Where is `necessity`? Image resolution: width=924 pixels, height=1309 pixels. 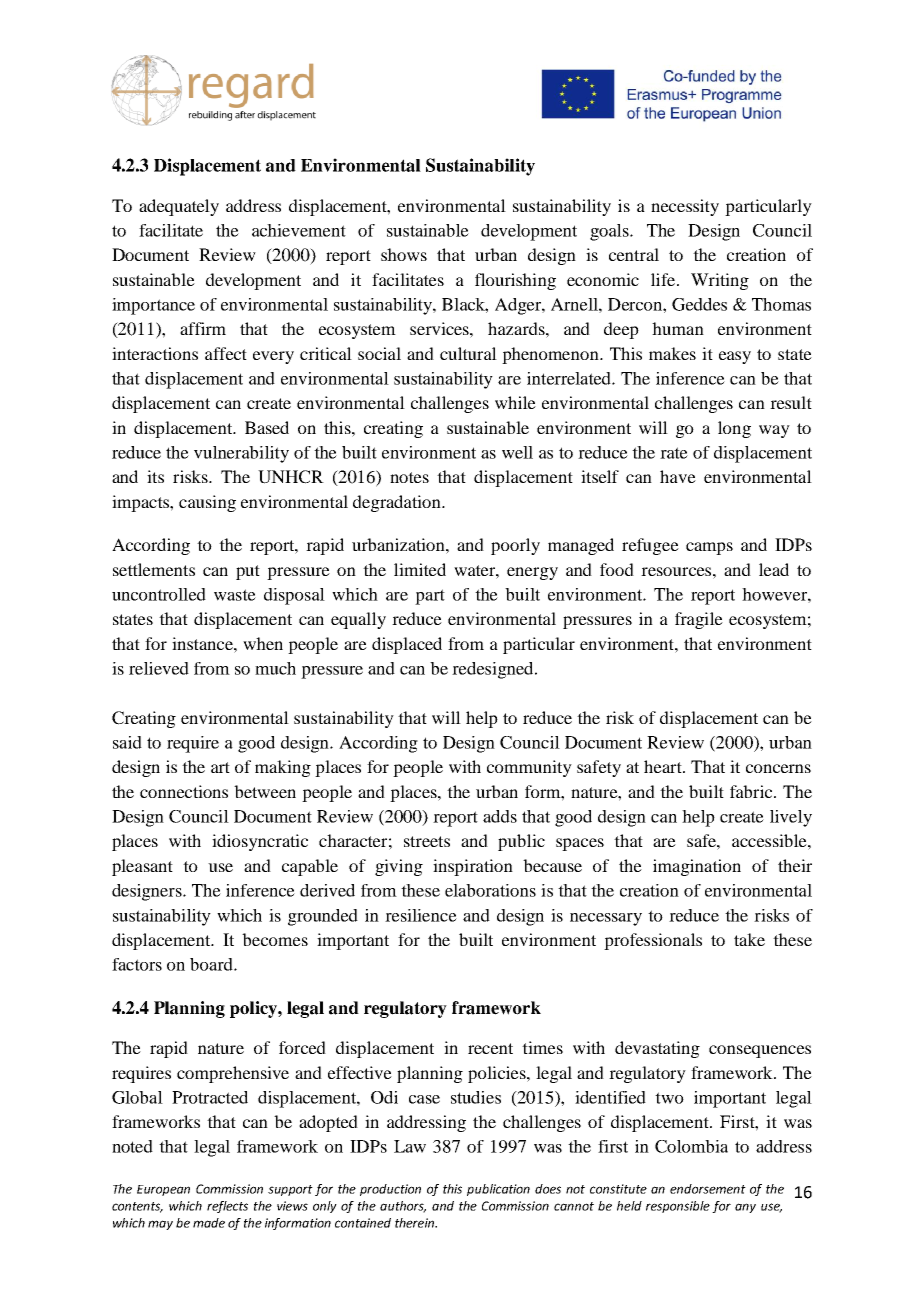
necessity is located at coordinates (685, 207).
